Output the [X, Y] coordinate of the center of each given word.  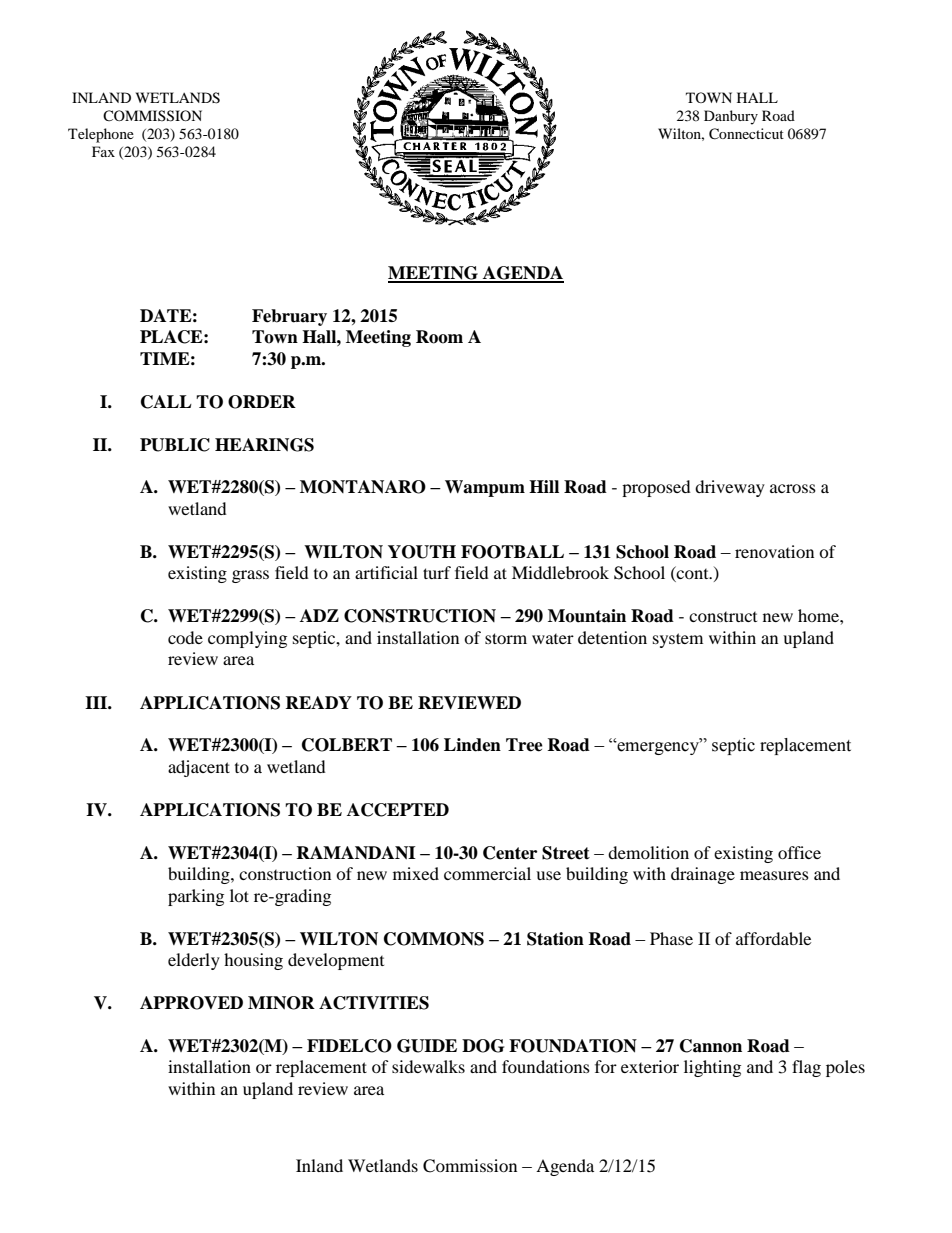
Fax [103, 151]
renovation [774, 551]
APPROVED [191, 1003]
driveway [730, 488]
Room [439, 337]
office [799, 852]
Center [510, 853]
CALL [166, 402]
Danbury [731, 117]
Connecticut [746, 134]
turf [437, 572]
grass [250, 576]
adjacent [199, 768]
